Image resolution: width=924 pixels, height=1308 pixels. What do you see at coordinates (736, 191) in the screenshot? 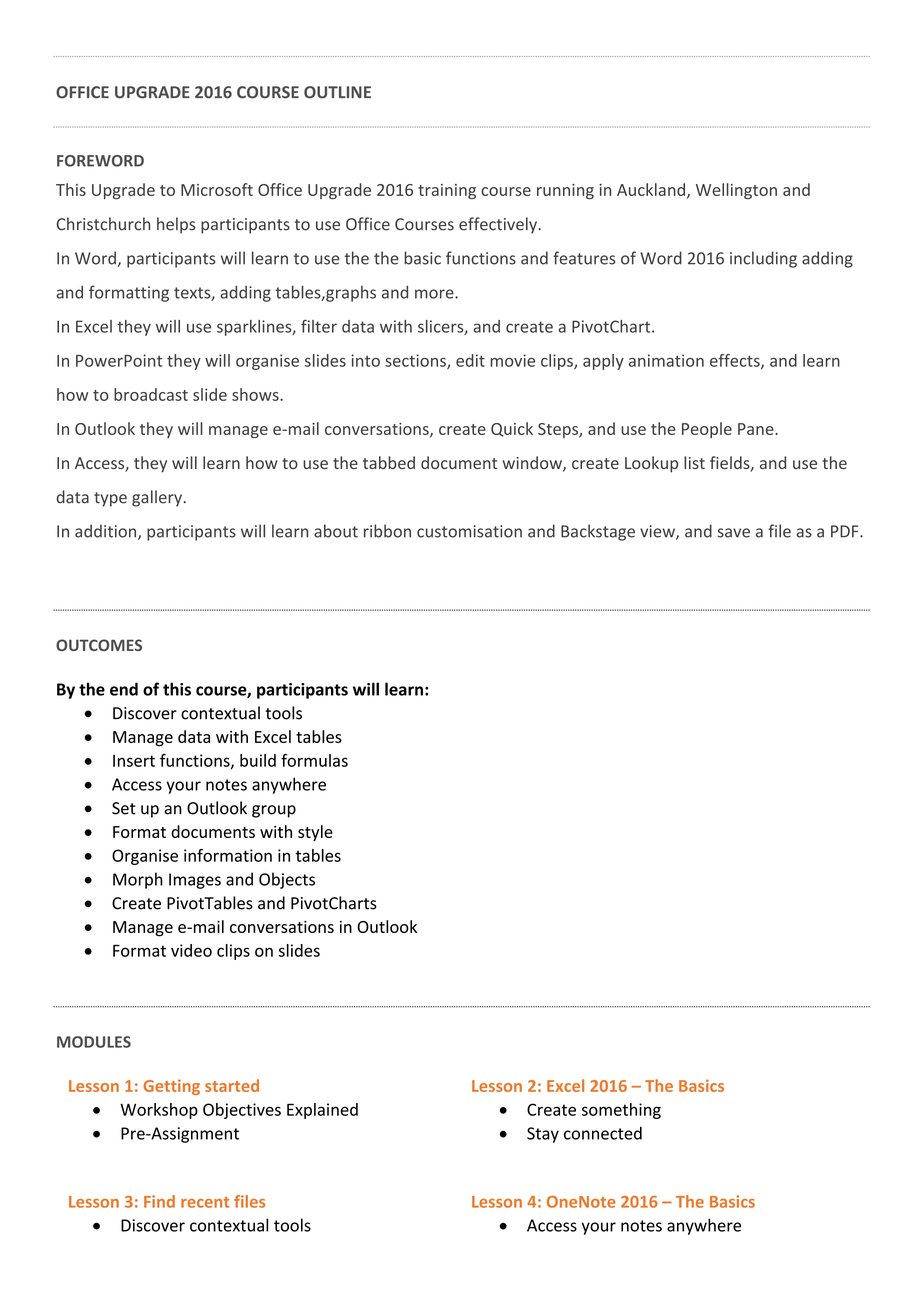
I see `Wellington` at bounding box center [736, 191].
